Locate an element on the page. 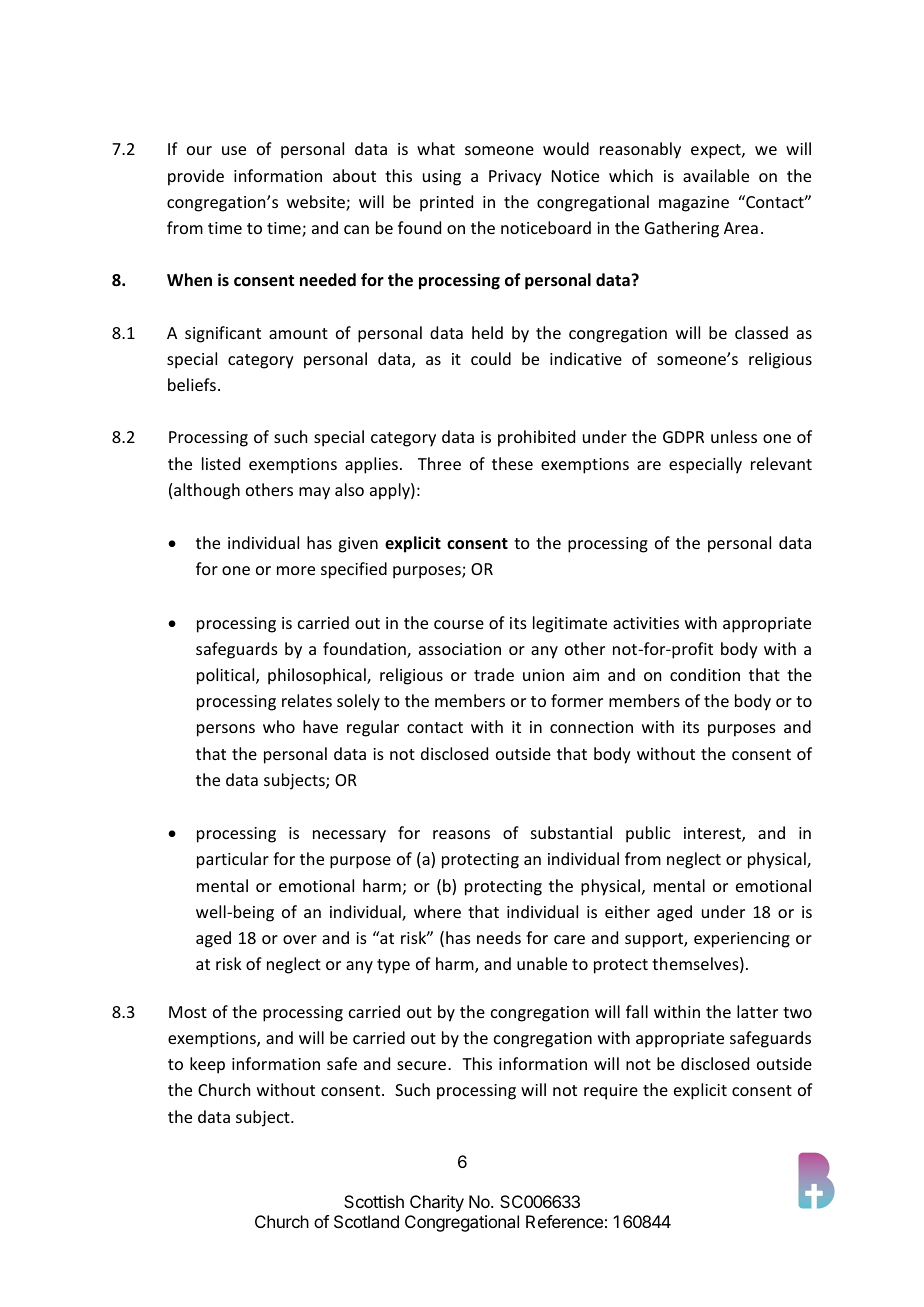 Image resolution: width=924 pixels, height=1307 pixels. available is located at coordinates (716, 175).
